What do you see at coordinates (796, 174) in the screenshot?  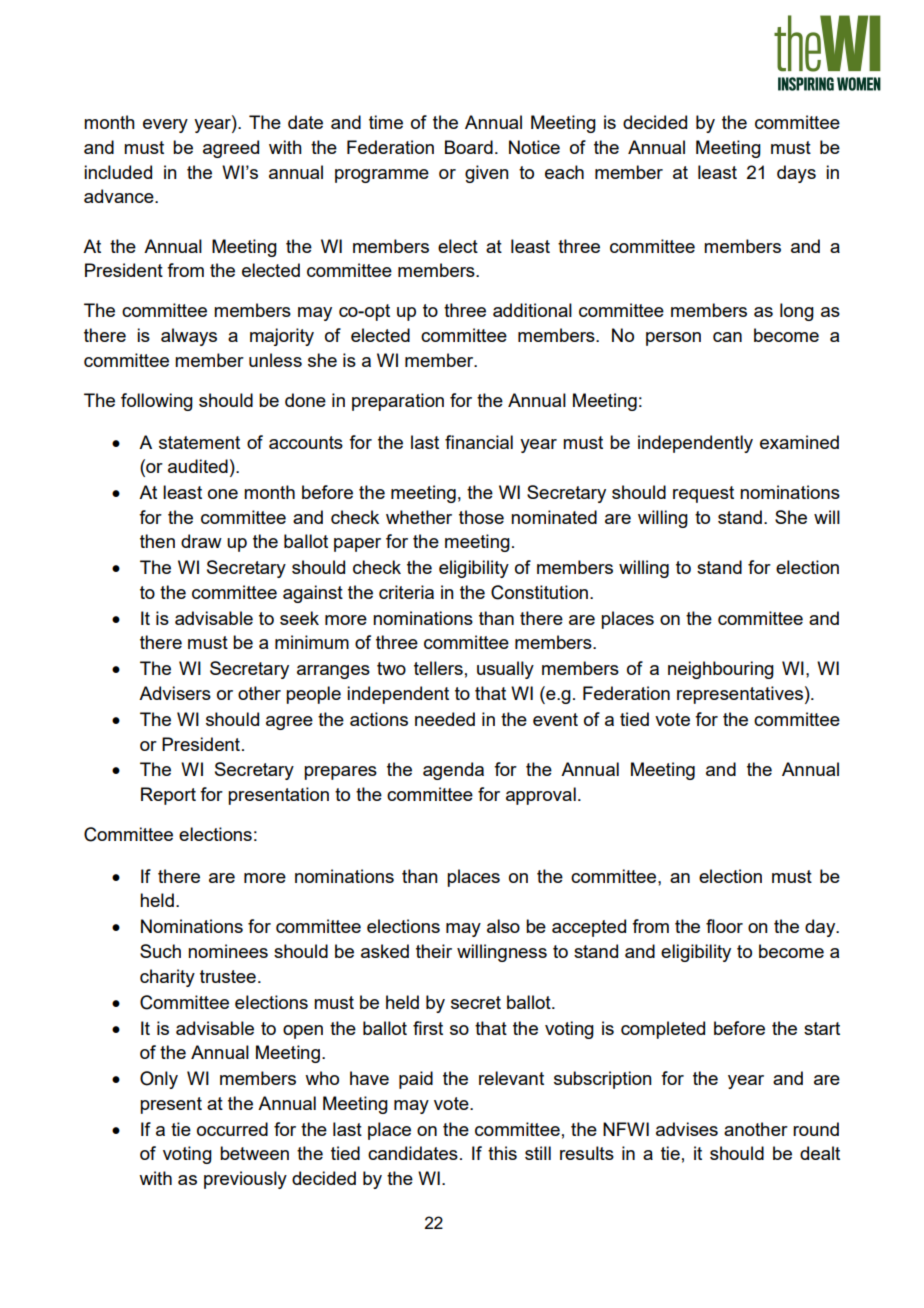 I see `days` at bounding box center [796, 174].
